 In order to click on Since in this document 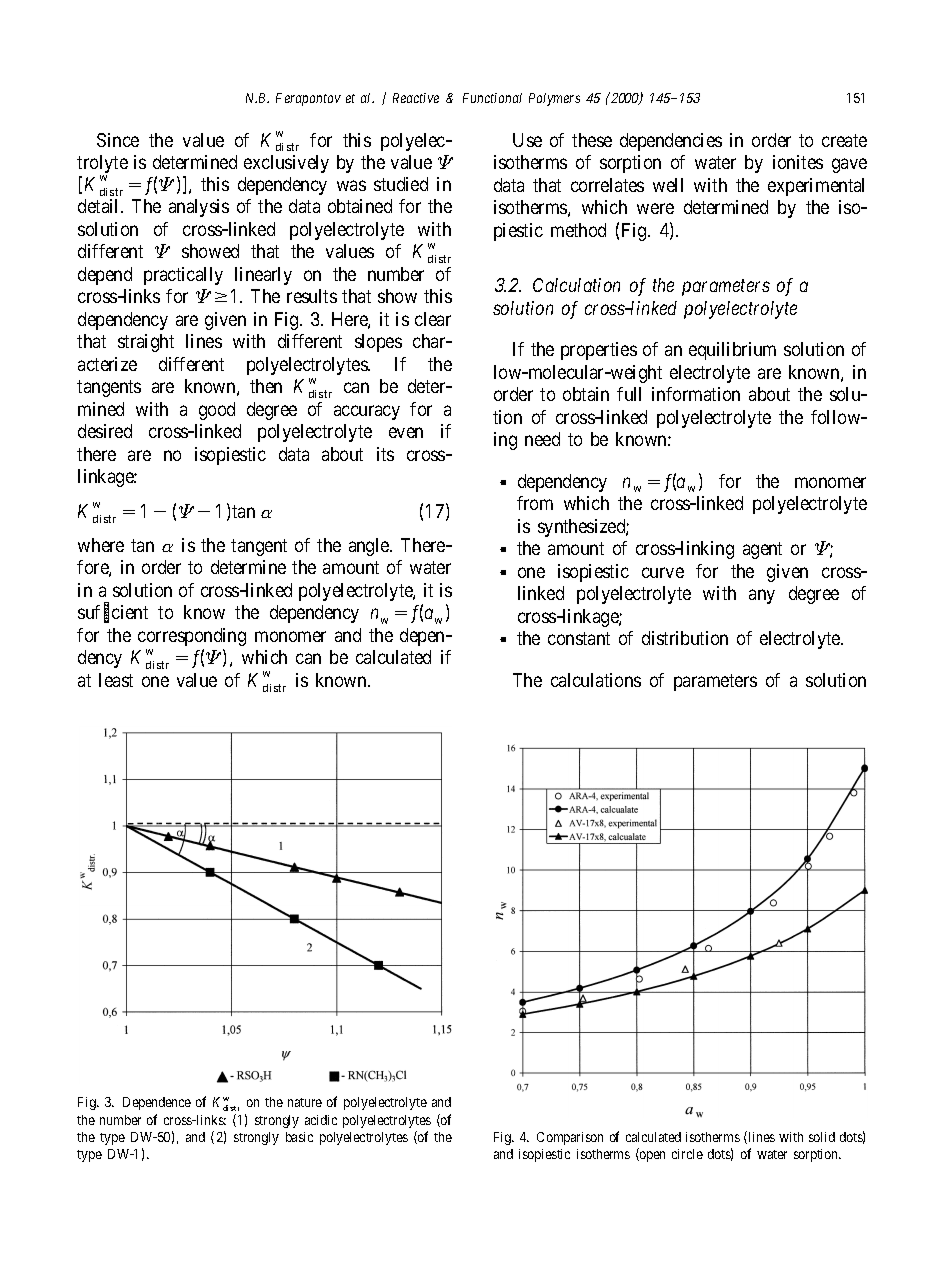, I will do `click(118, 140)`.
